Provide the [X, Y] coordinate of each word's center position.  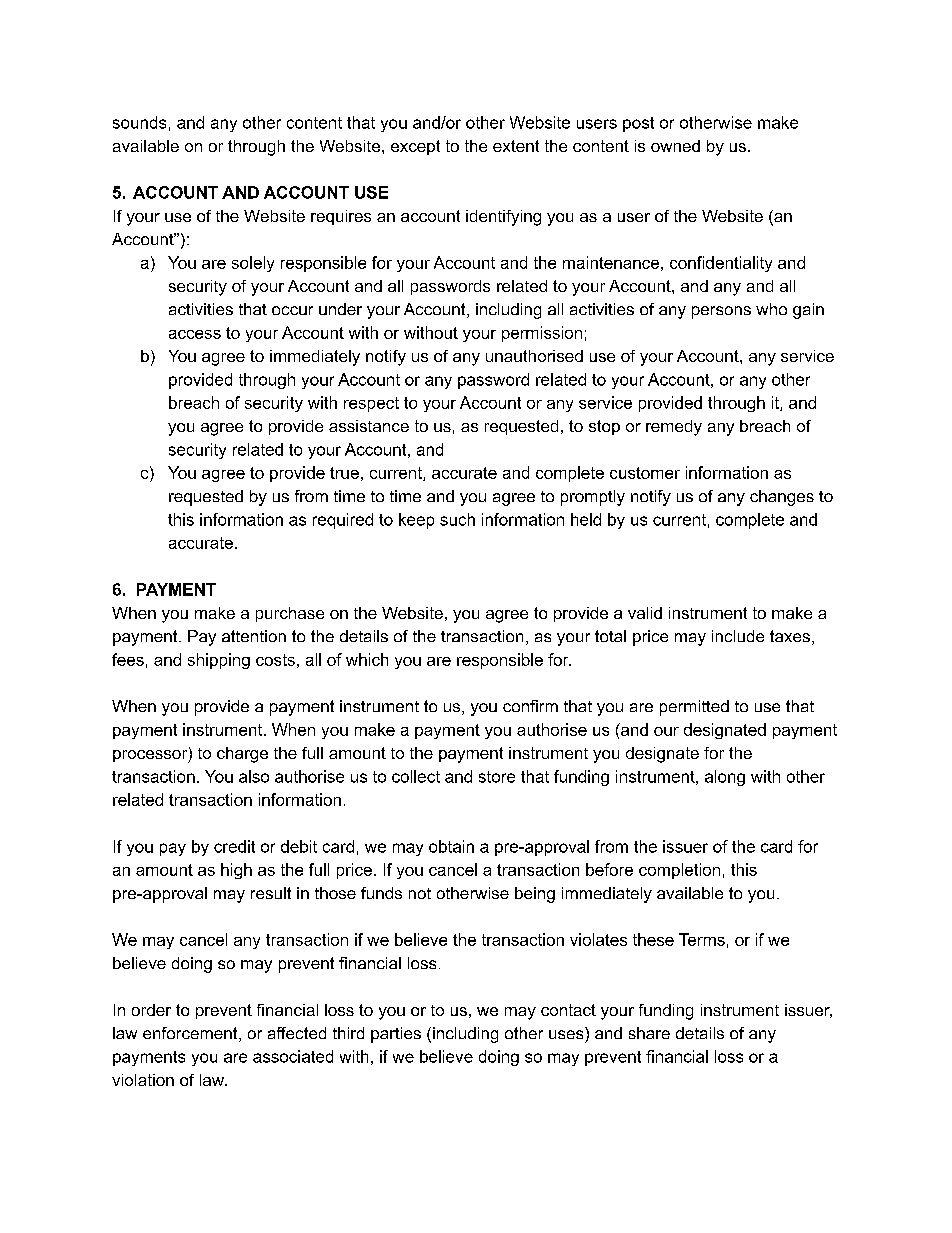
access [195, 334]
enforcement [191, 1034]
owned [675, 146]
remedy [674, 428]
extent [516, 146]
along [725, 778]
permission [542, 334]
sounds [139, 122]
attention [254, 636]
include [738, 636]
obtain [451, 846]
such [457, 519]
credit [234, 846]
